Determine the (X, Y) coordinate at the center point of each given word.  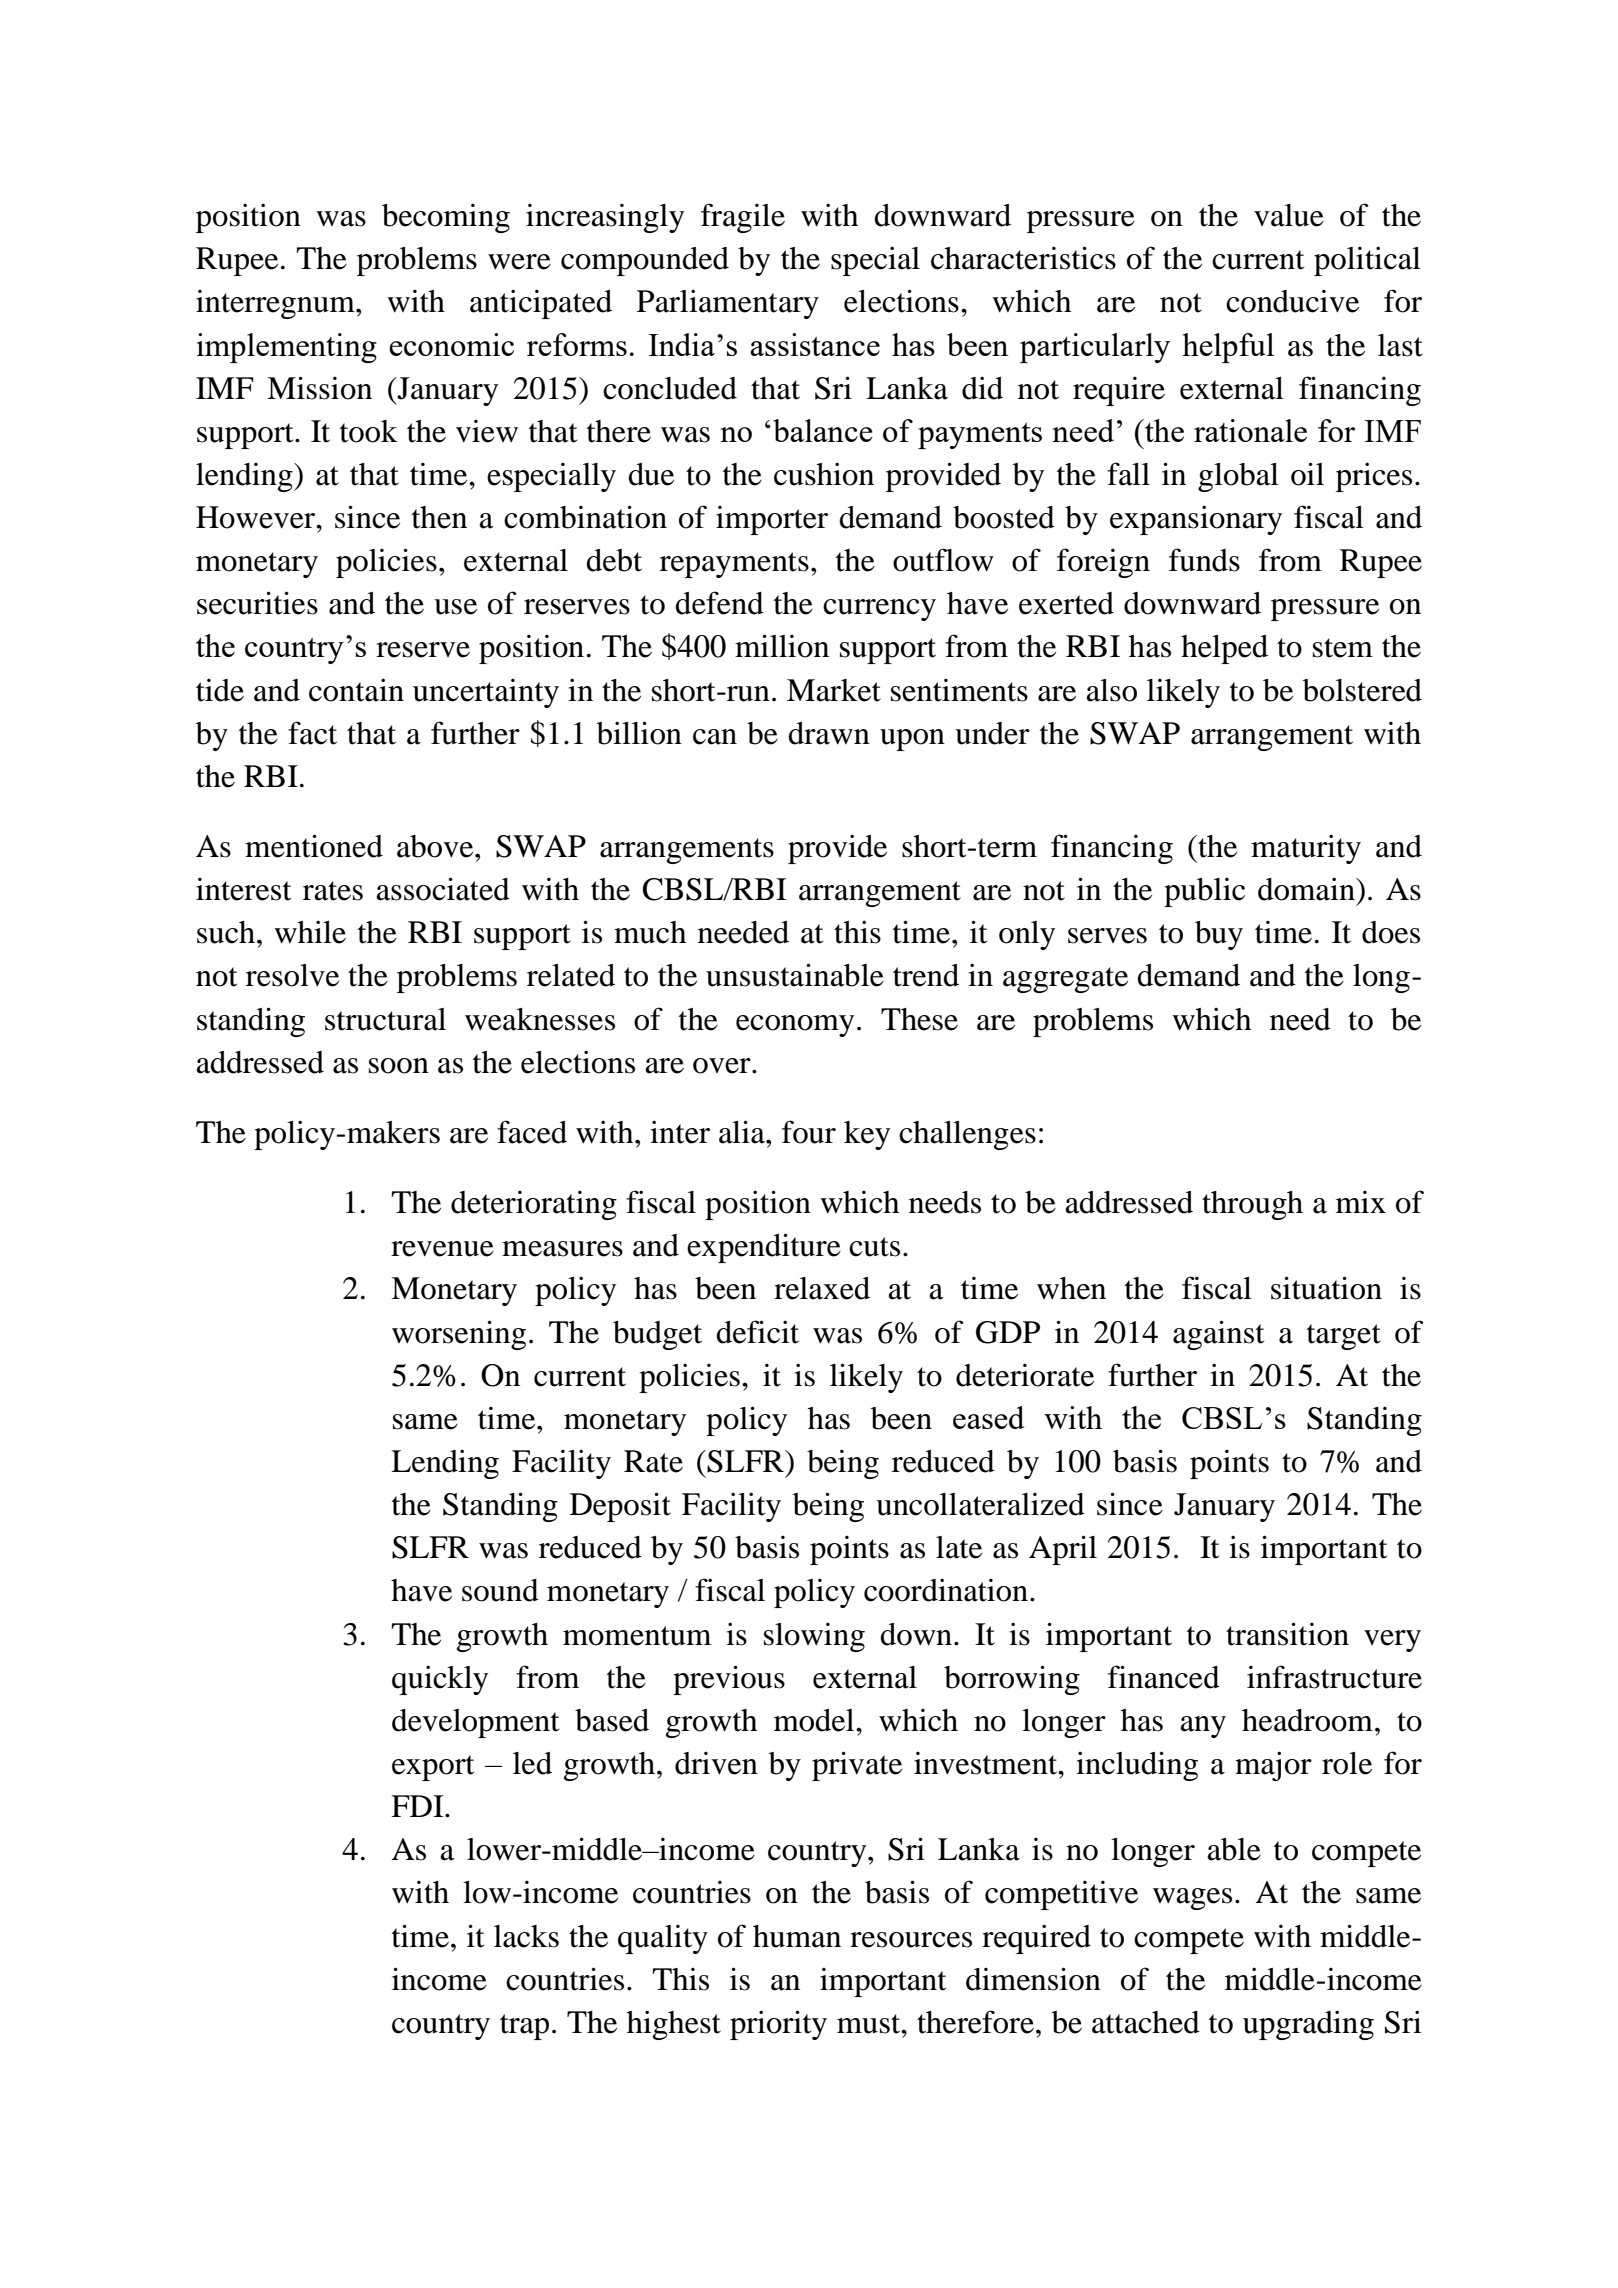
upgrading (1308, 2025)
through (1252, 1205)
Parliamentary (728, 304)
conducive (1292, 301)
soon (399, 1066)
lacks (526, 1936)
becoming (446, 218)
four (809, 1132)
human (797, 1936)
